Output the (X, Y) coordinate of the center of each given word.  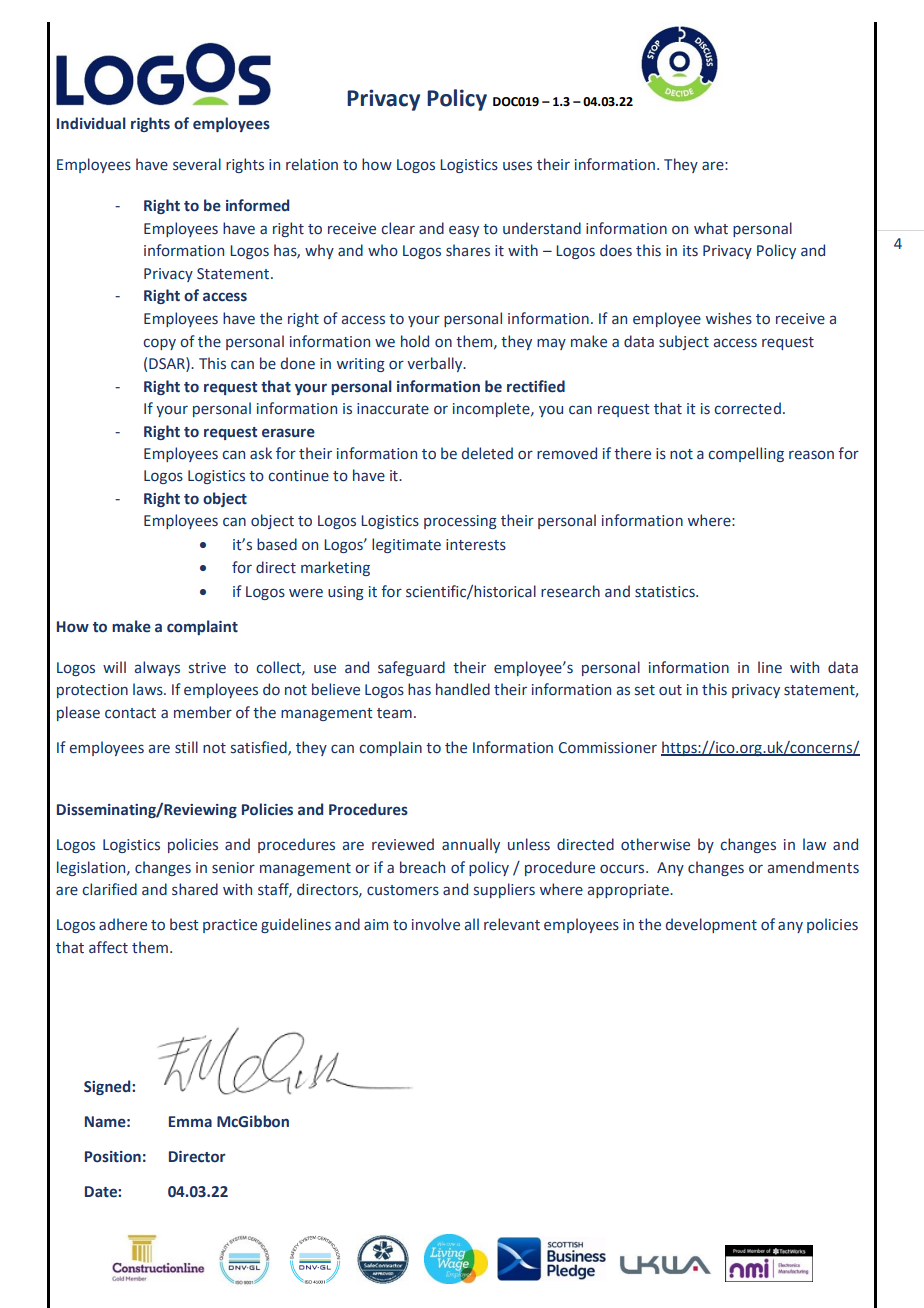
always (157, 668)
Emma (190, 1122)
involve (436, 924)
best (184, 924)
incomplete (492, 409)
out (670, 690)
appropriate (629, 891)
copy (159, 344)
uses (517, 166)
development (711, 925)
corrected (747, 408)
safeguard (411, 668)
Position (113, 1157)
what (711, 228)
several (197, 164)
